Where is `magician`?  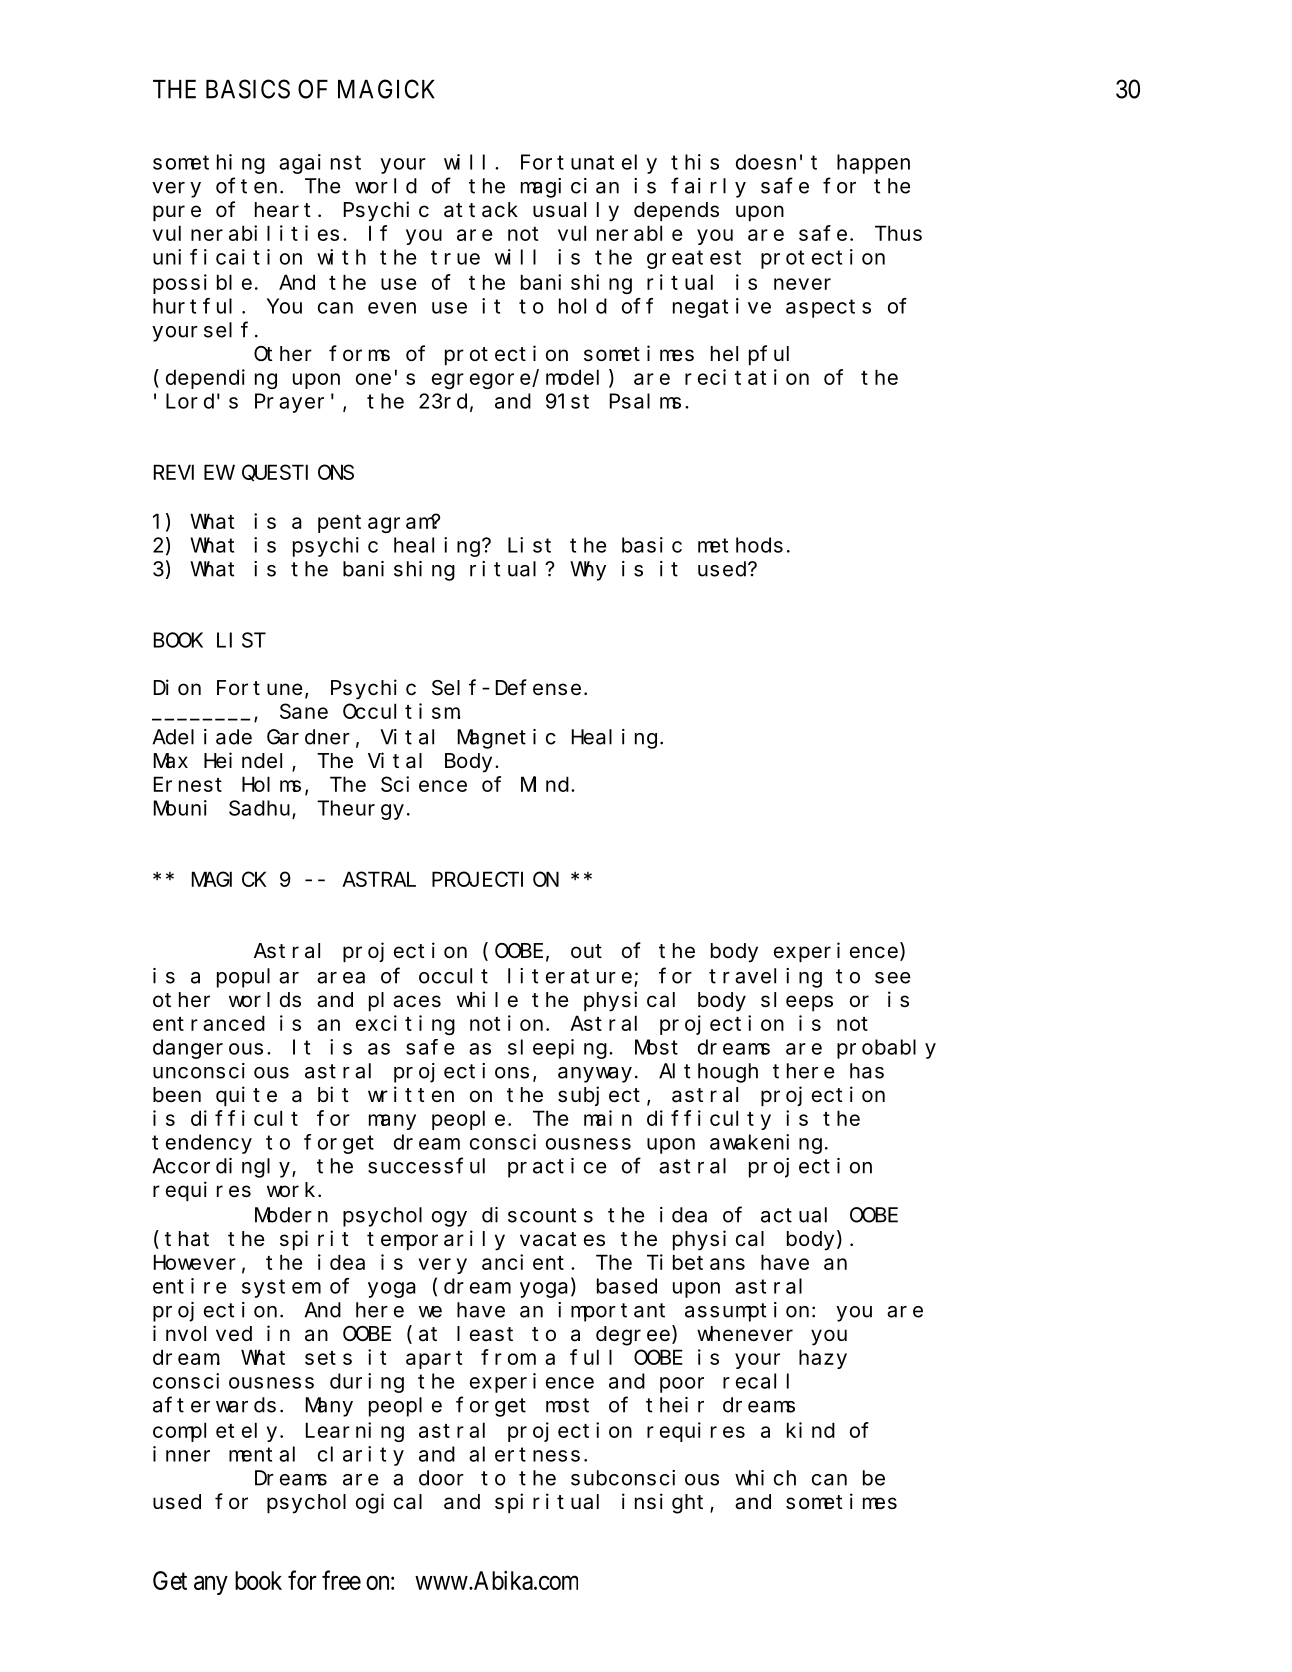
magician is located at coordinates (570, 188).
